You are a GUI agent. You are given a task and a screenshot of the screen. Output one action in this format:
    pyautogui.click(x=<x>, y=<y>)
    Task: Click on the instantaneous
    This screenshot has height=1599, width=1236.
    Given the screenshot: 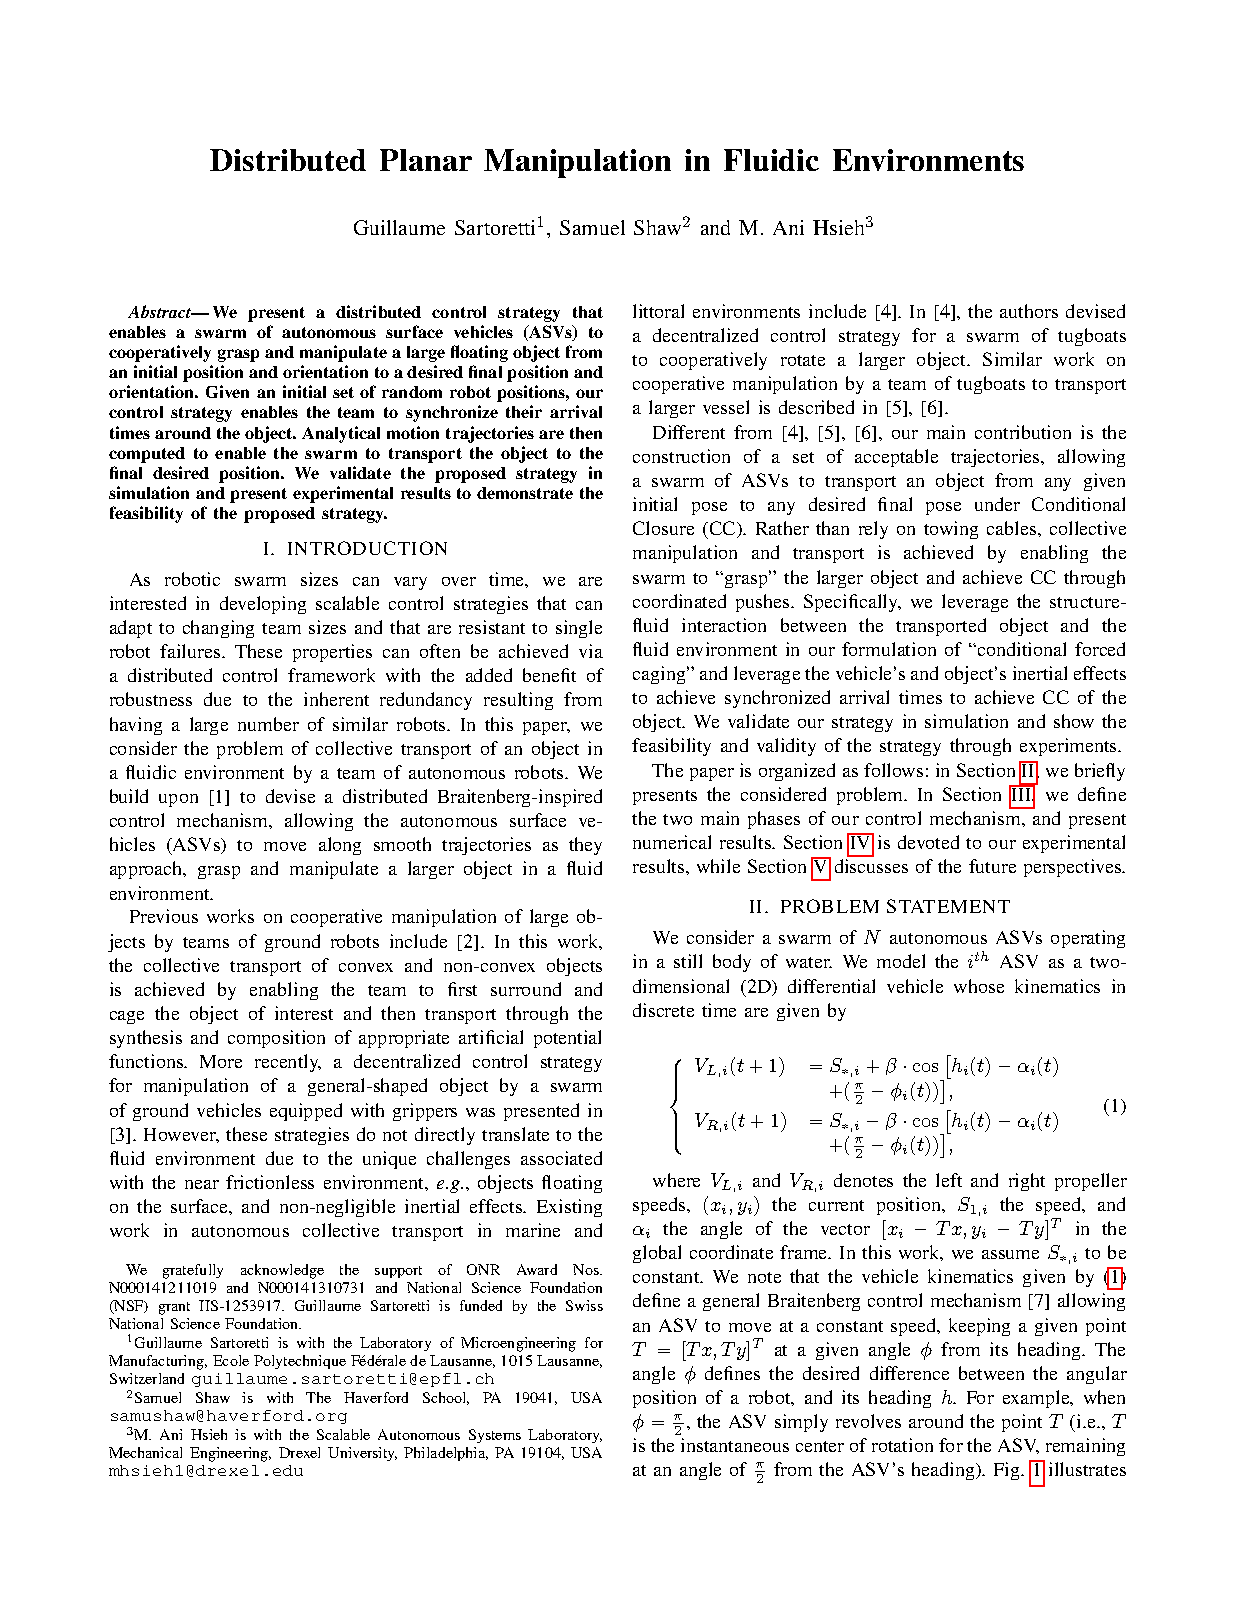 What is the action you would take?
    pyautogui.click(x=735, y=1445)
